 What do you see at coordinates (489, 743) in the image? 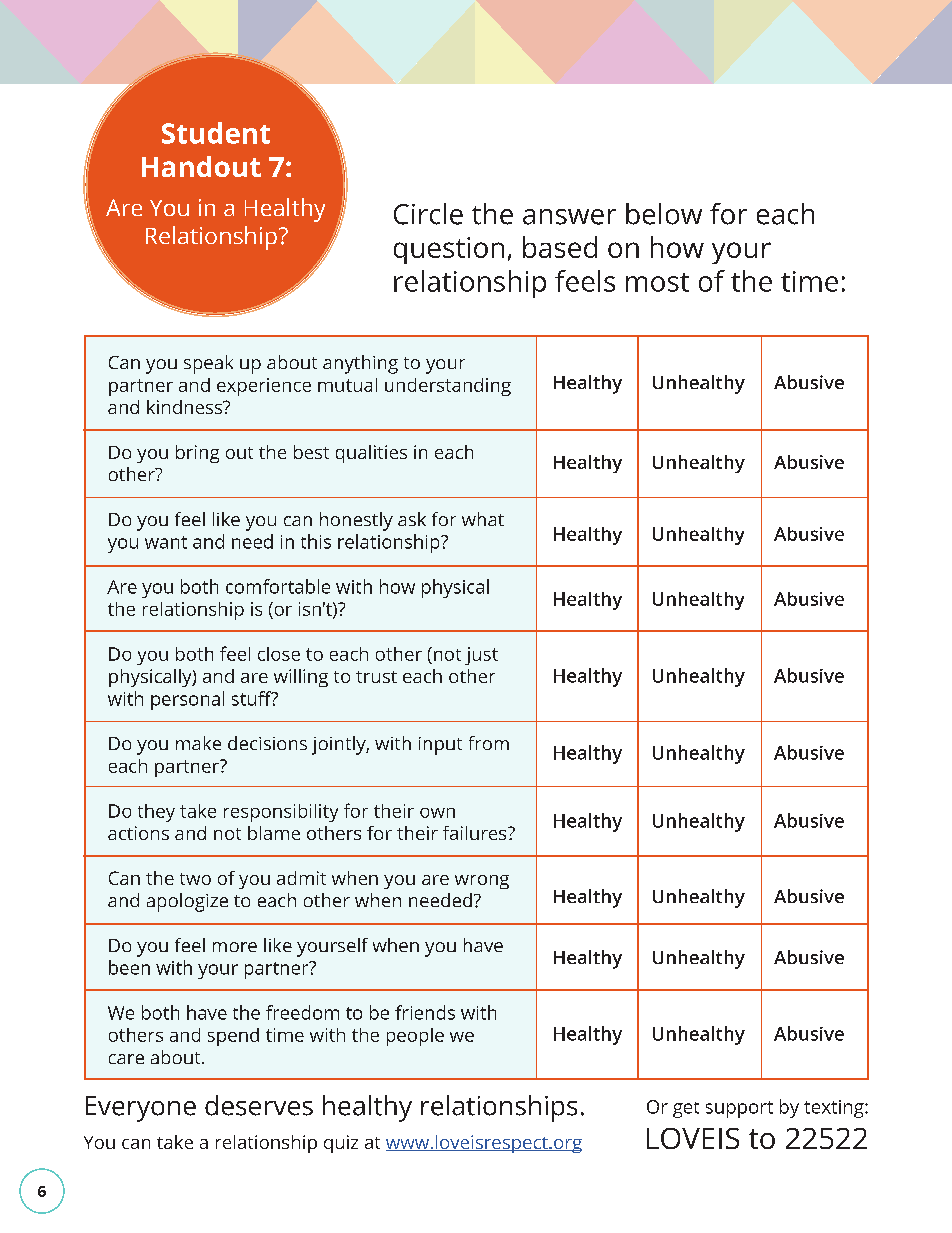
I see `from` at bounding box center [489, 743].
